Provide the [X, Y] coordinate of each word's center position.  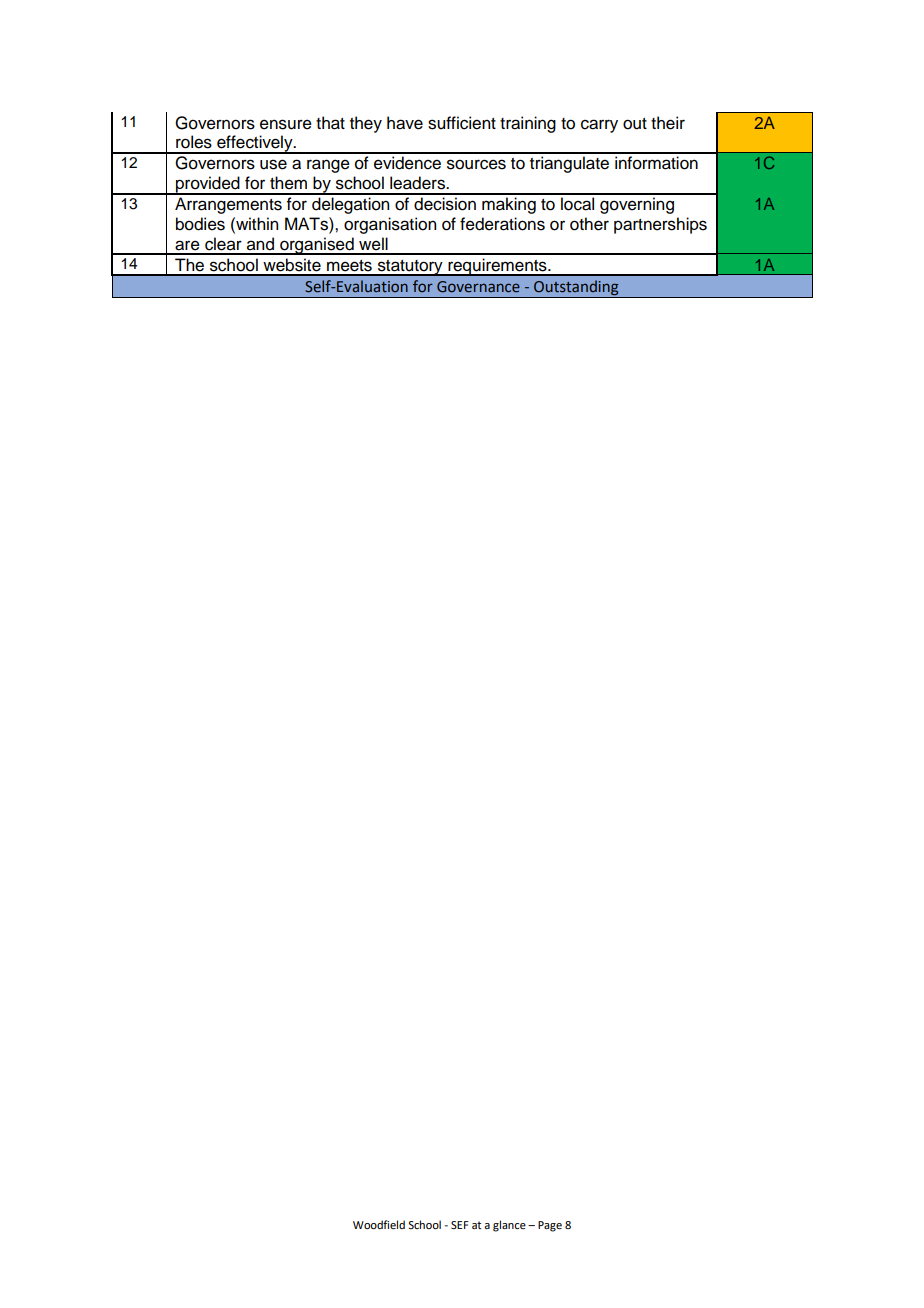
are [187, 245]
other [589, 224]
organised [317, 246]
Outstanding [576, 289]
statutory [410, 268]
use [273, 164]
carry [599, 126]
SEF [460, 1225]
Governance [478, 287]
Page [550, 1226]
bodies [200, 224]
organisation [390, 225]
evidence [407, 163]
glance [509, 1226]
